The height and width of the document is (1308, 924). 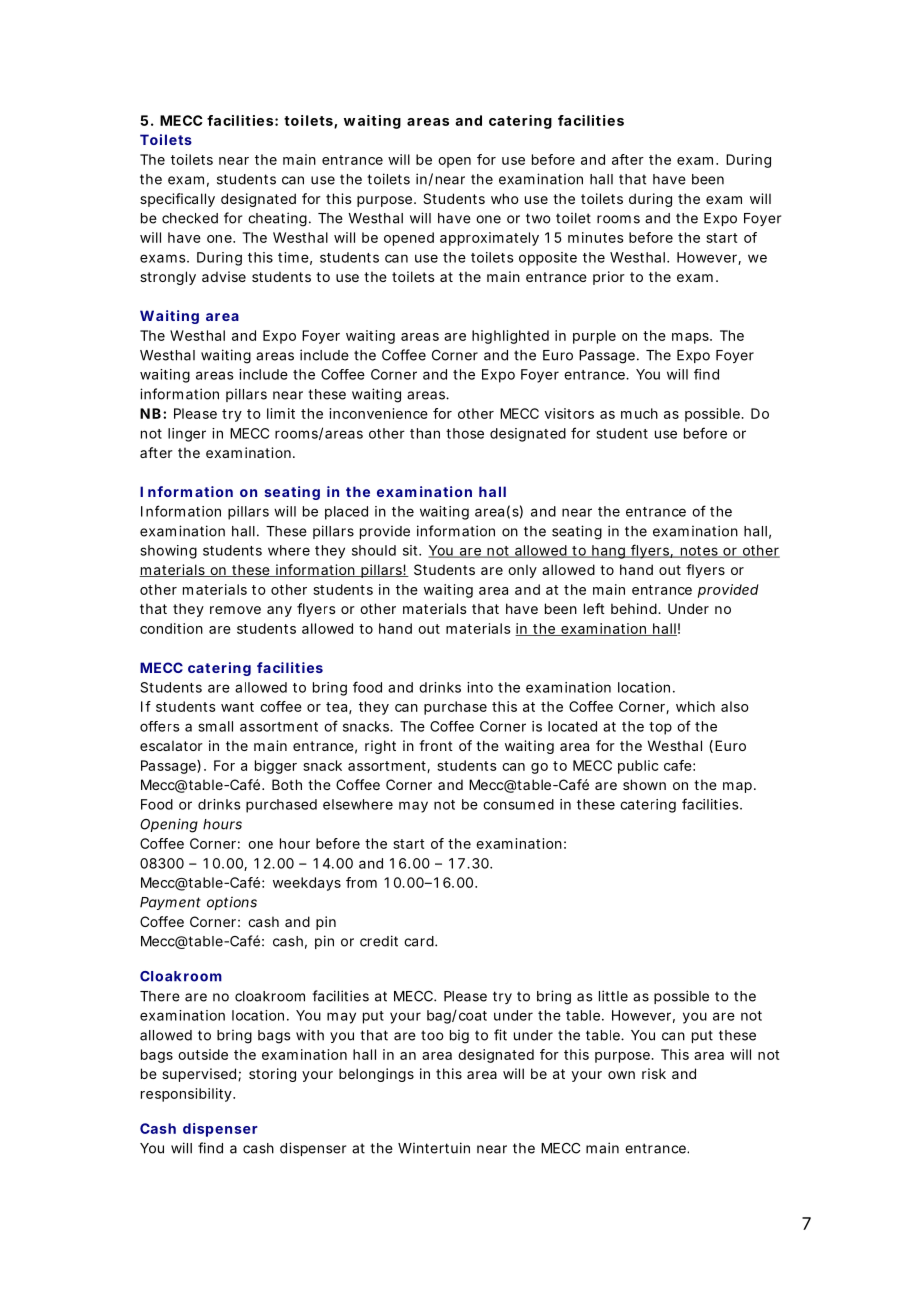 I want to click on minutes, so click(x=596, y=237).
